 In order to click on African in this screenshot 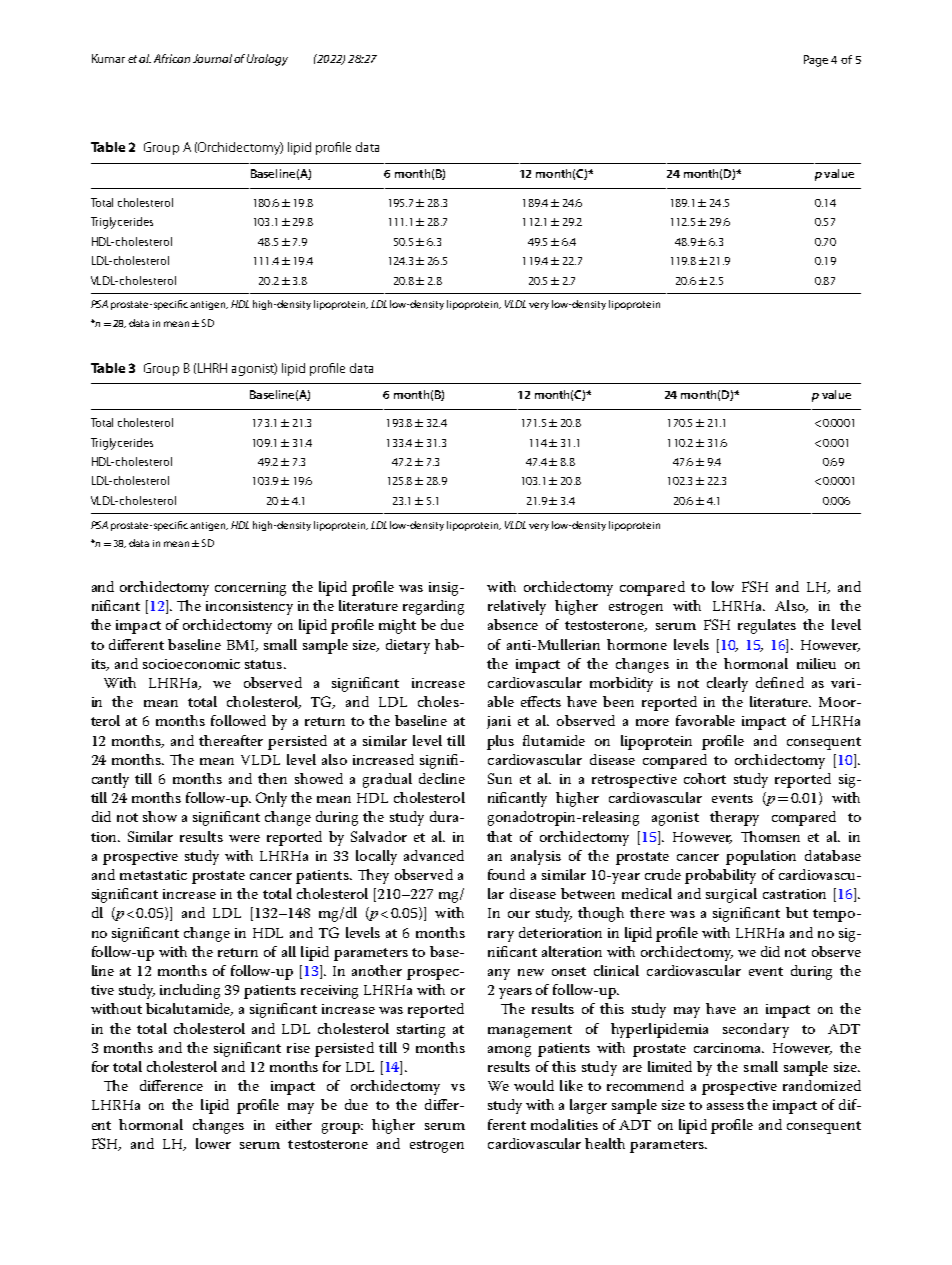, I will do `click(172, 58)`.
